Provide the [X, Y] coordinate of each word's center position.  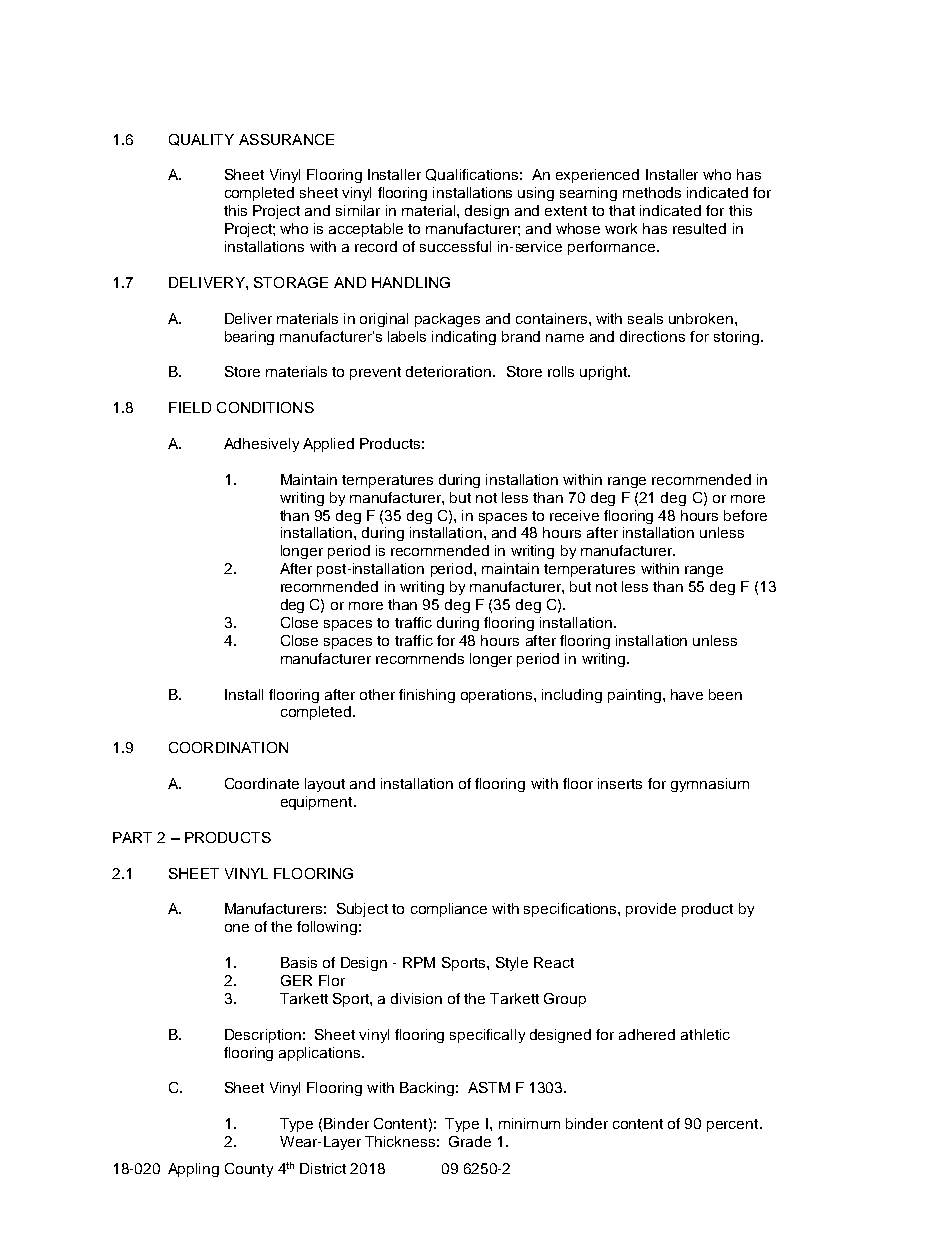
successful [455, 246]
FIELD [190, 407]
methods [652, 192]
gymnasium [710, 785]
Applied [328, 445]
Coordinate [262, 783]
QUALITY [201, 140]
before [745, 515]
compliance [449, 910]
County [249, 1170]
